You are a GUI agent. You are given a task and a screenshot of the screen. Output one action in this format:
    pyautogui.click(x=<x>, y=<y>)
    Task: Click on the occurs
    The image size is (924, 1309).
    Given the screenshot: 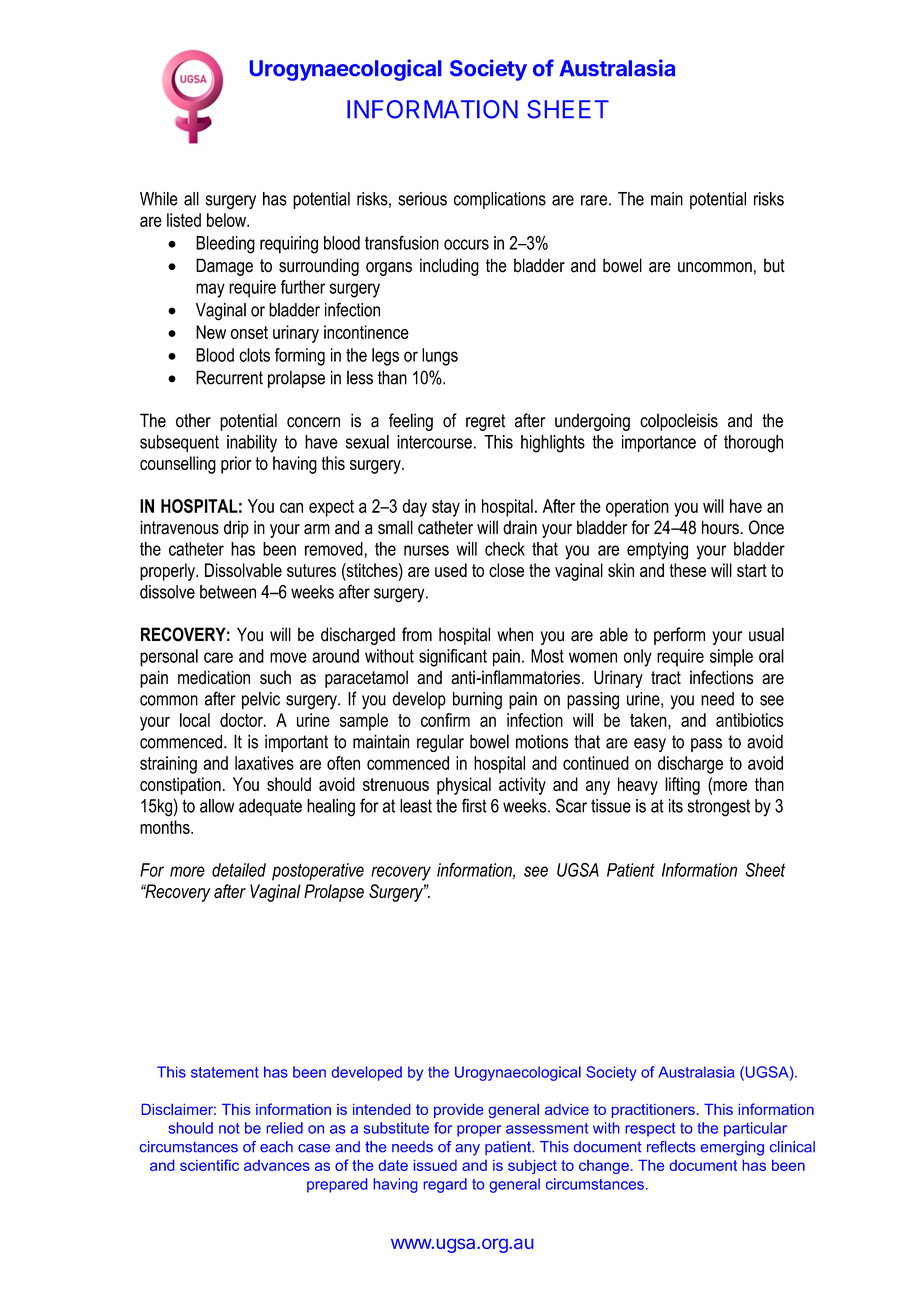 What is the action you would take?
    pyautogui.click(x=466, y=244)
